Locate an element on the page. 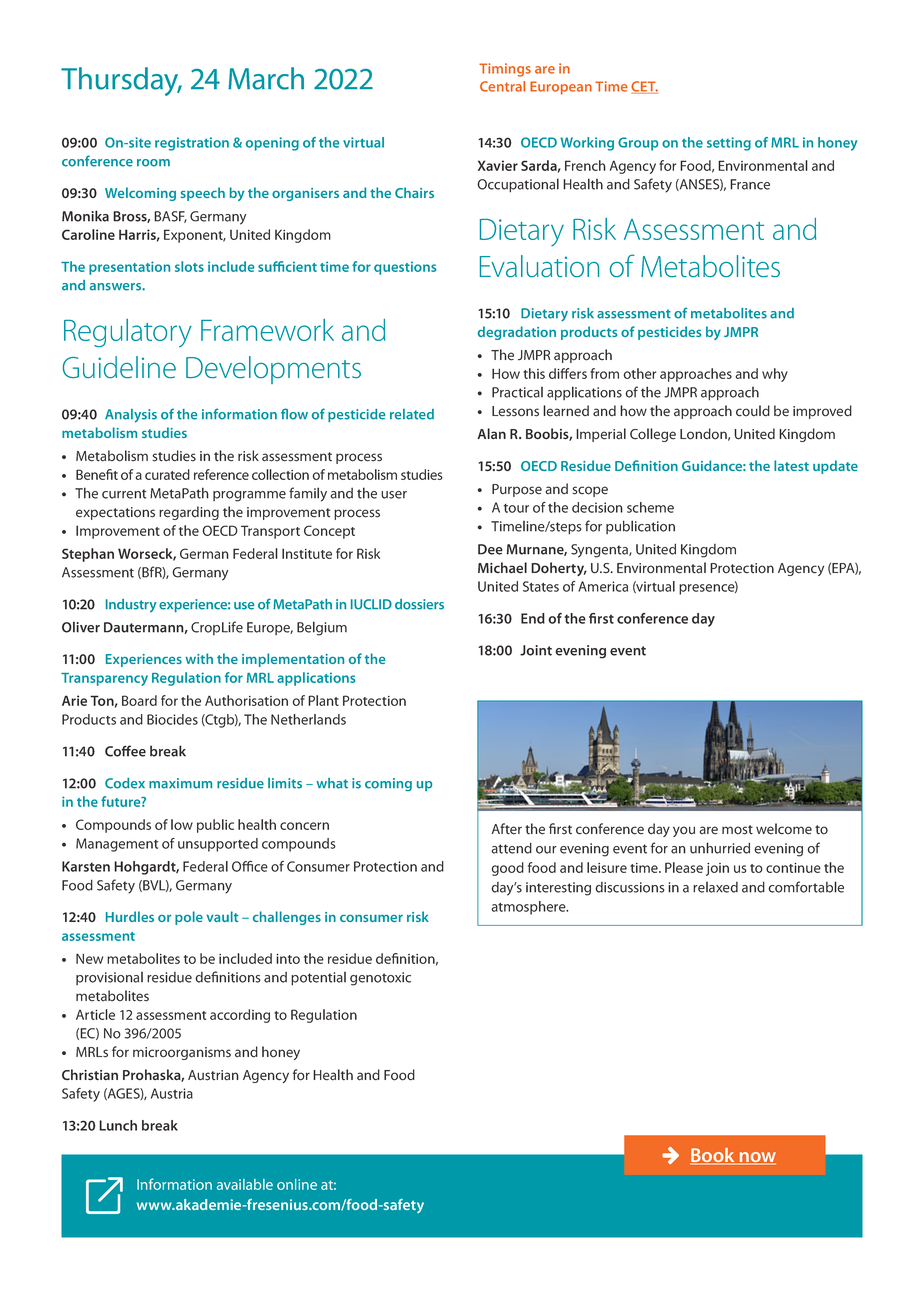 Image resolution: width=924 pixels, height=1308 pixels. Thursday is located at coordinates (121, 81).
